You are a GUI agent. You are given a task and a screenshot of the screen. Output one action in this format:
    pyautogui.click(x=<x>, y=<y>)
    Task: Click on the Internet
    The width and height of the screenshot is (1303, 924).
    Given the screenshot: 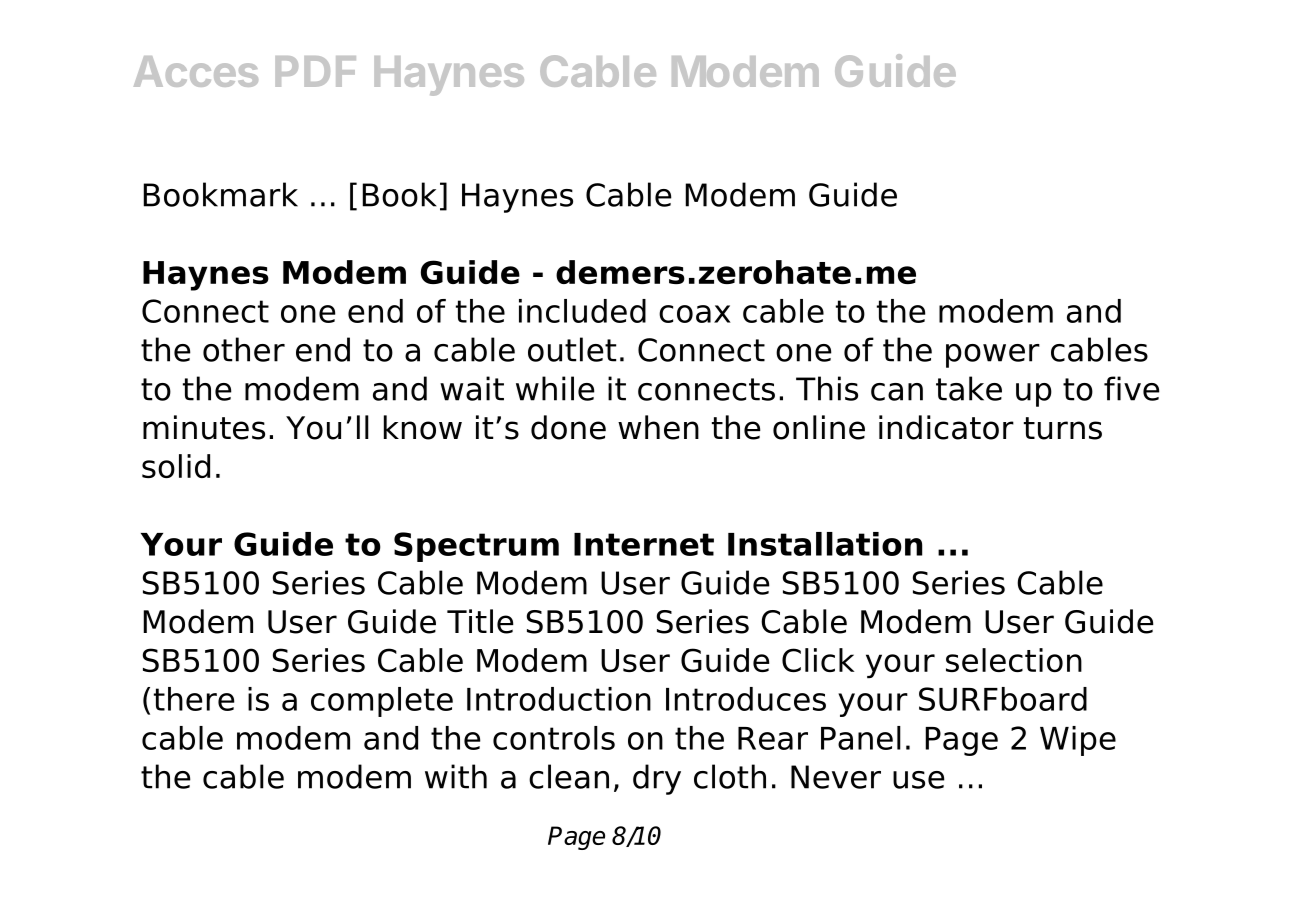 What is the action you would take?
    pyautogui.click(x=644, y=544)
